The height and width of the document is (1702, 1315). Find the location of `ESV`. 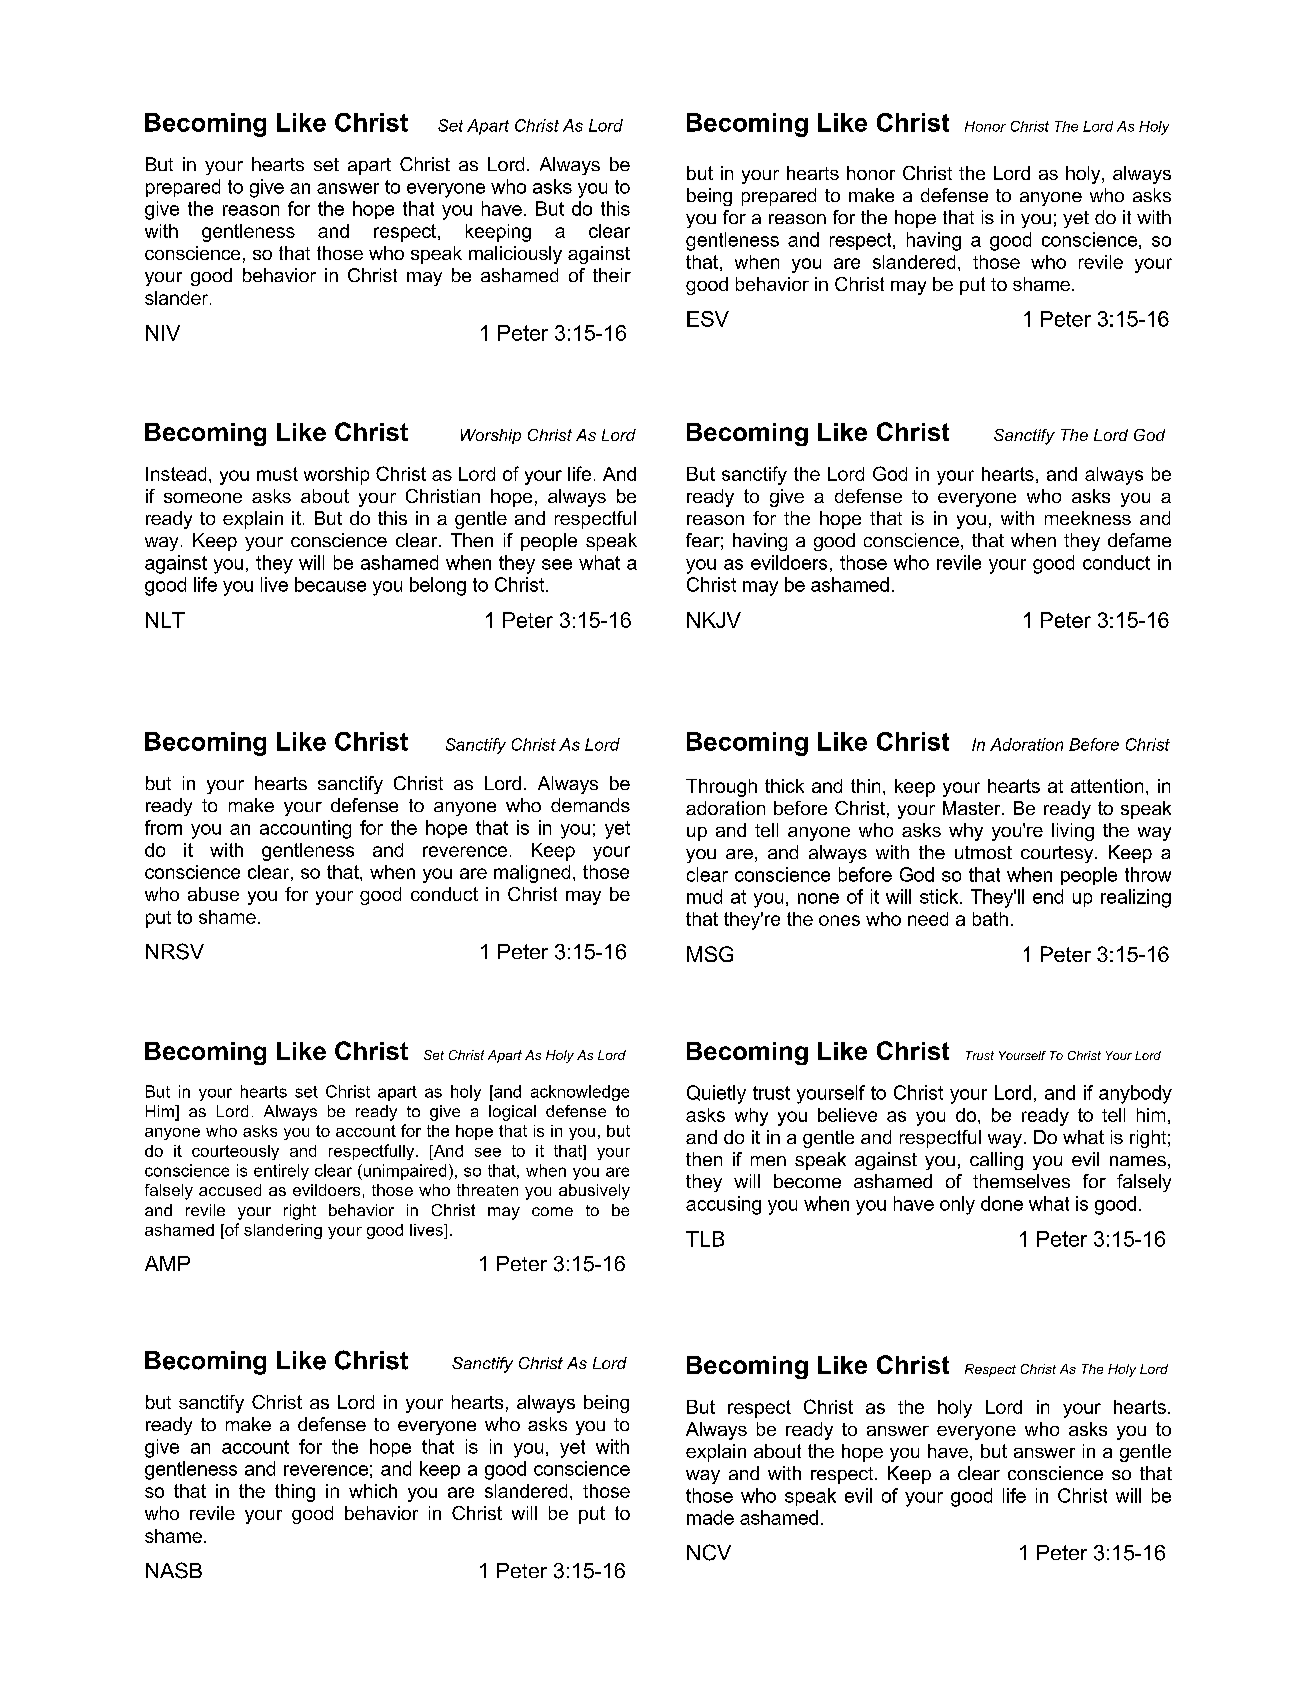

ESV is located at coordinates (708, 319).
